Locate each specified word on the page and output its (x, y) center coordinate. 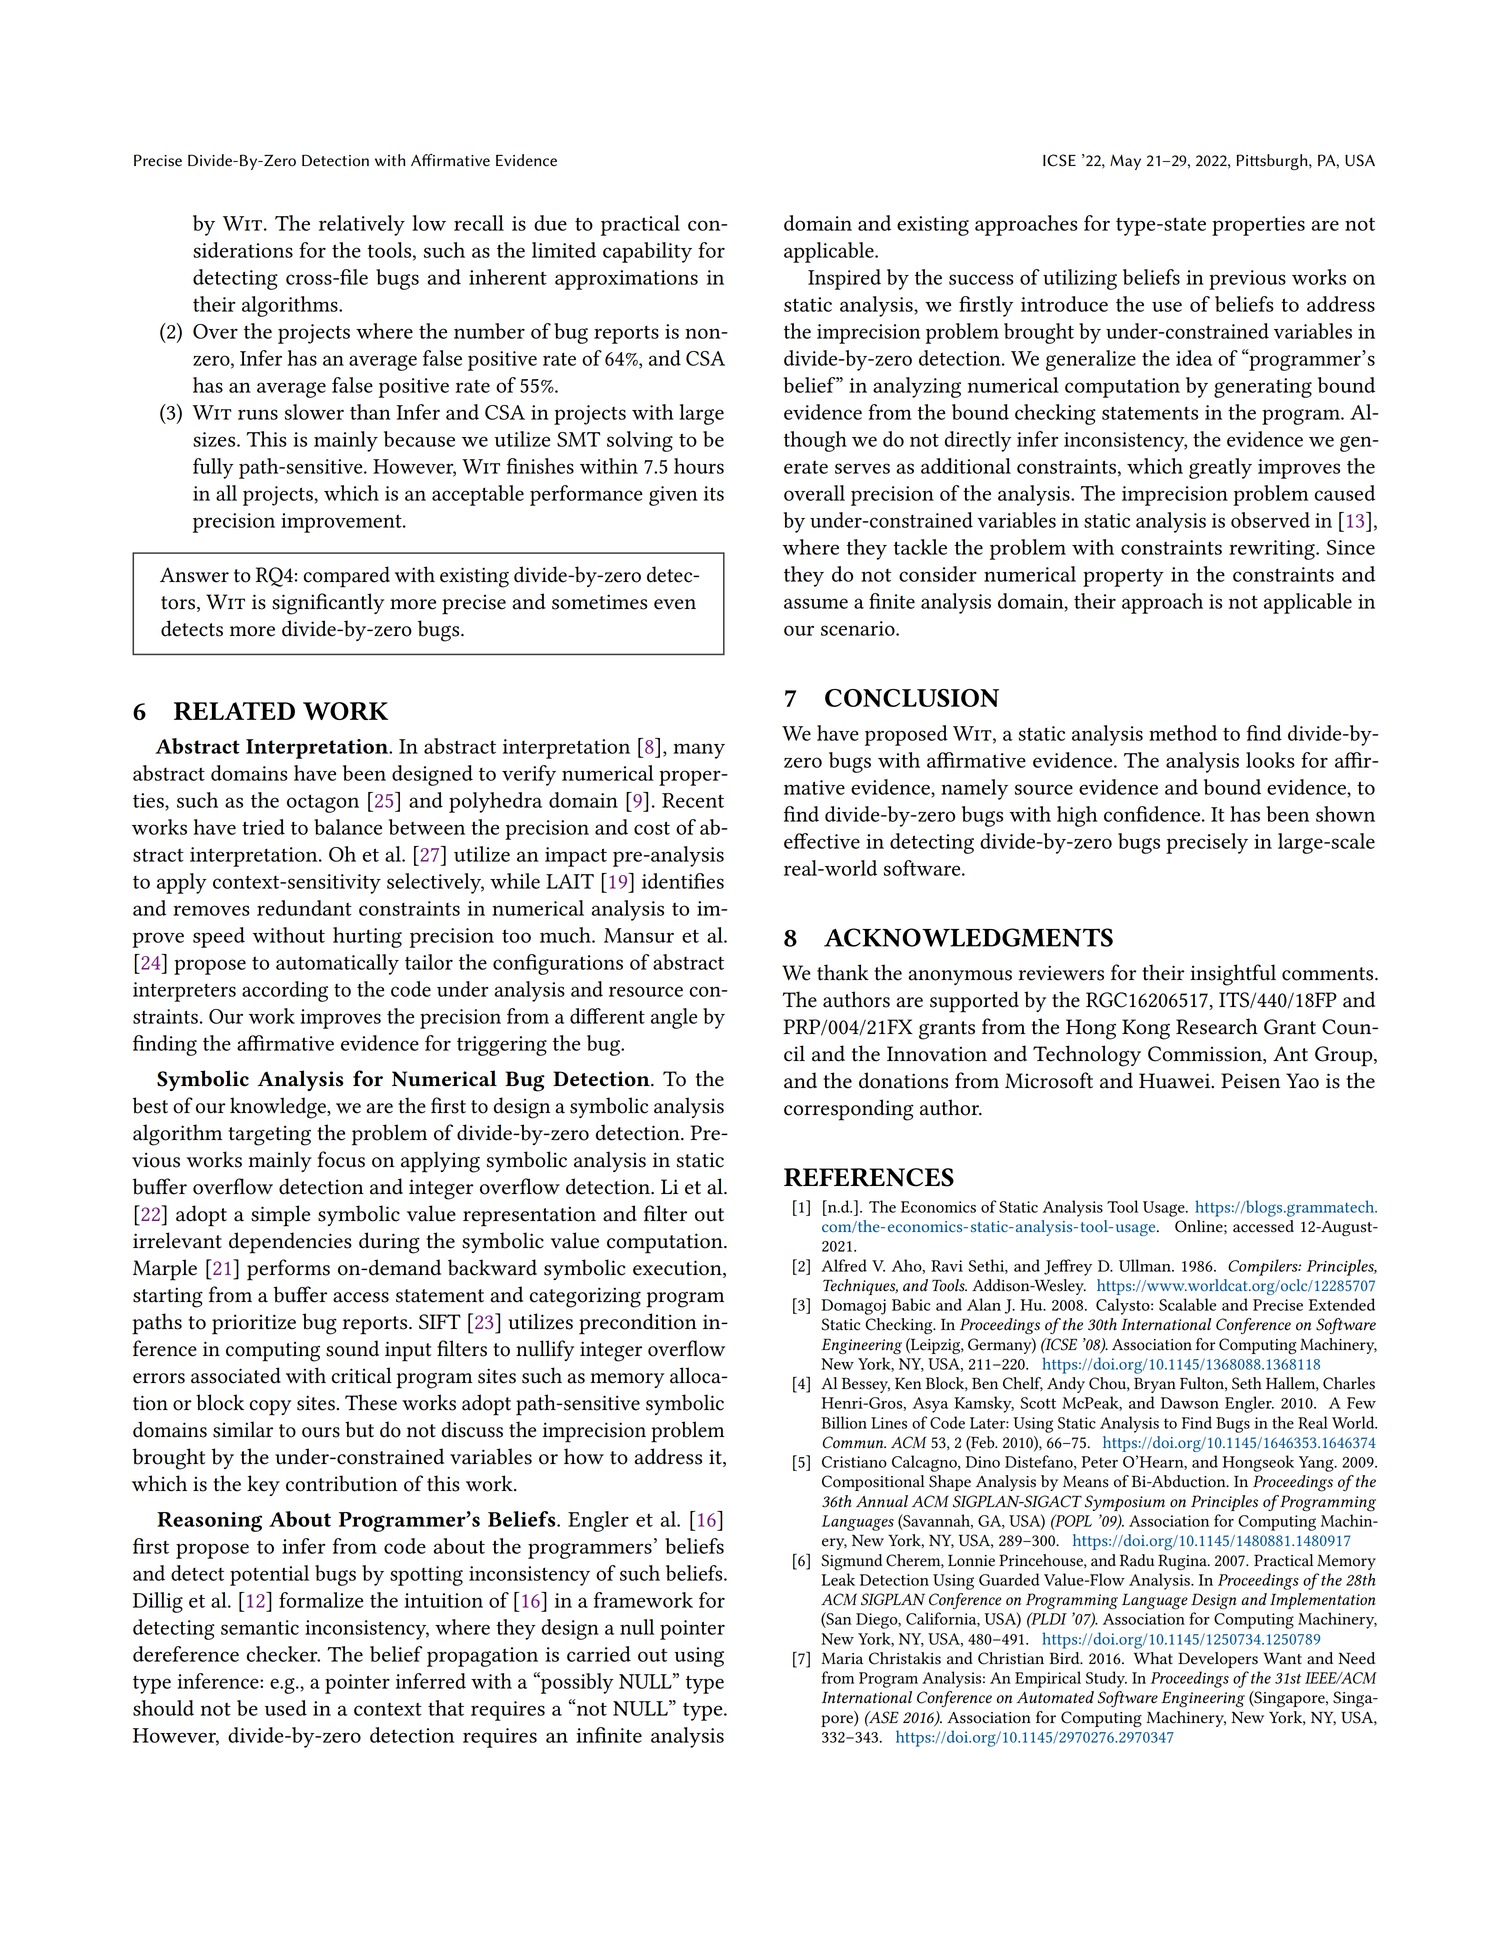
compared (346, 577)
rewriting (1273, 550)
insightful (1233, 975)
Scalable (1187, 1304)
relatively (362, 225)
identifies (683, 881)
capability (647, 252)
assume (816, 603)
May (1125, 162)
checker (283, 1654)
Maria (842, 1658)
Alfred (844, 1265)
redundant (304, 908)
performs (288, 1270)
